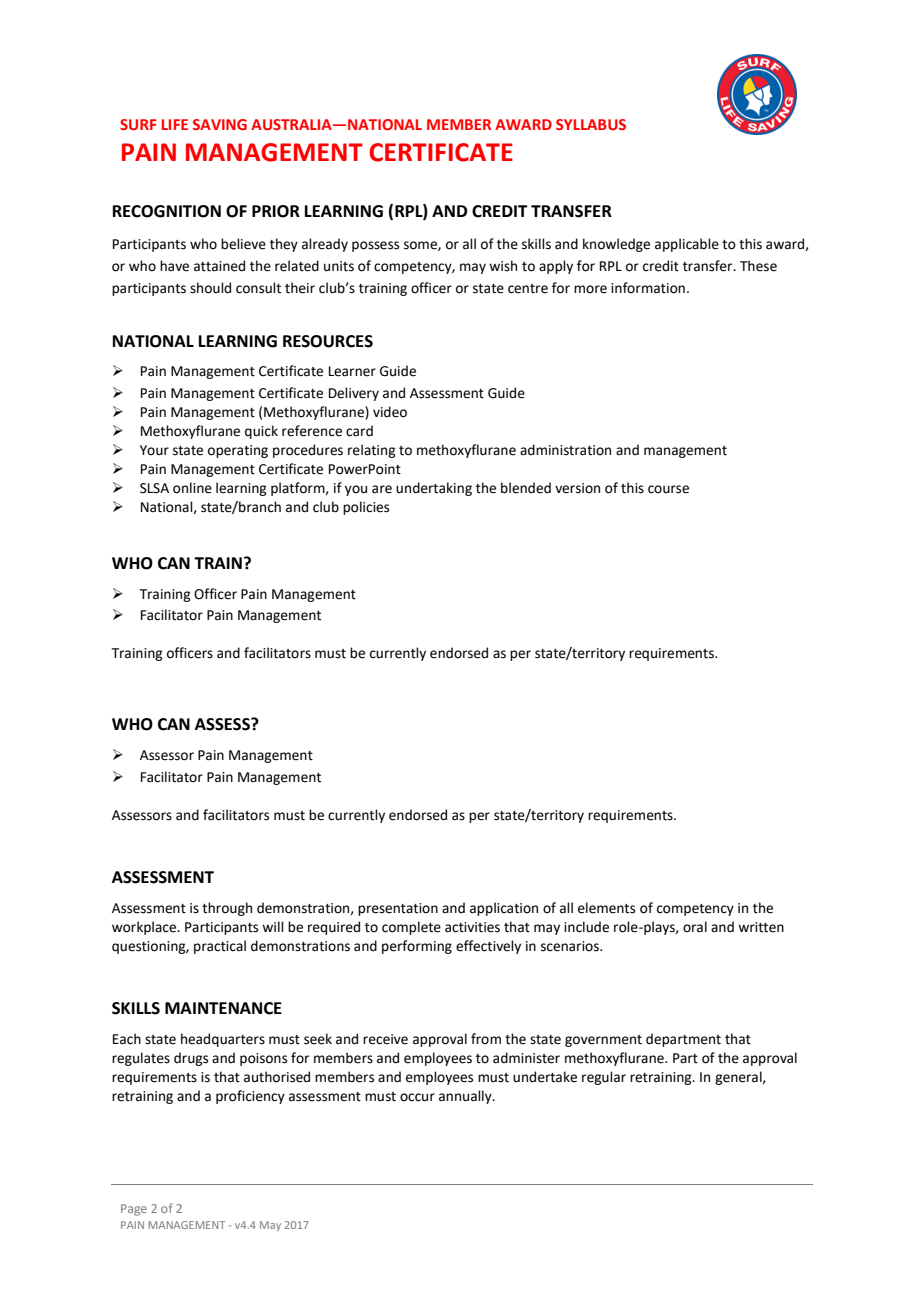  Describe the element at coordinates (668, 489) in the screenshot. I see `course` at that location.
